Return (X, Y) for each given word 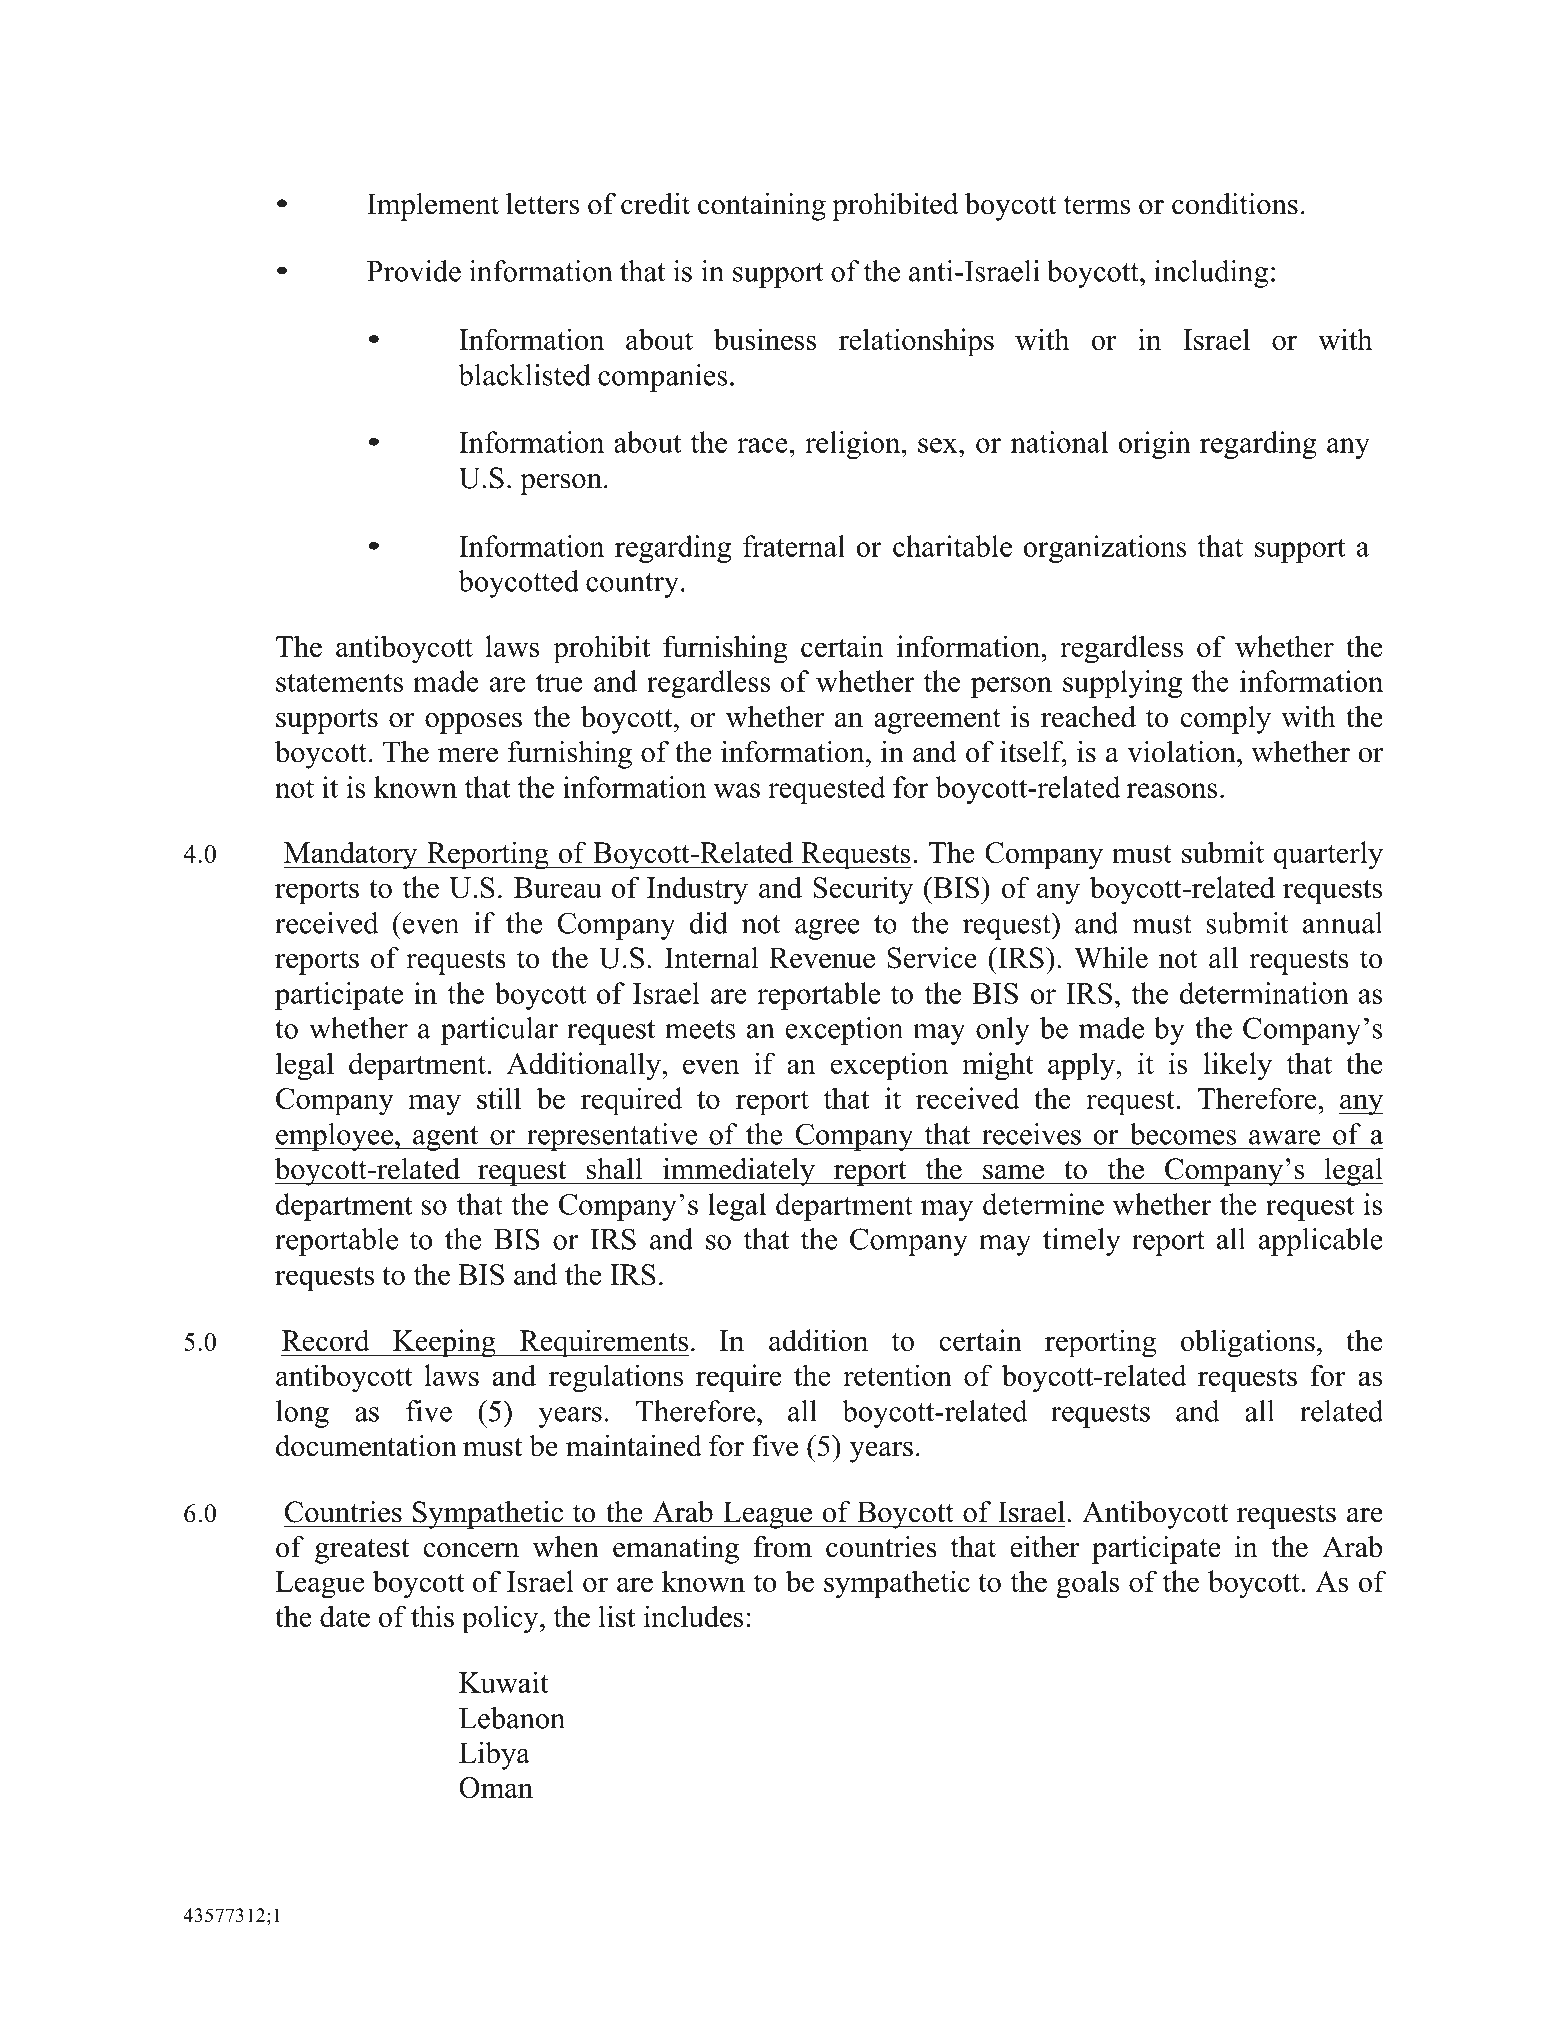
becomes (1183, 1134)
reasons (1172, 790)
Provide (414, 271)
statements (339, 682)
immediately (739, 1171)
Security (863, 890)
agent (446, 1138)
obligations (1248, 1343)
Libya (494, 1756)
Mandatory (351, 855)
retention (897, 1375)
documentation (366, 1445)
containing (762, 207)
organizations (1105, 549)
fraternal (794, 546)
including (1211, 274)
